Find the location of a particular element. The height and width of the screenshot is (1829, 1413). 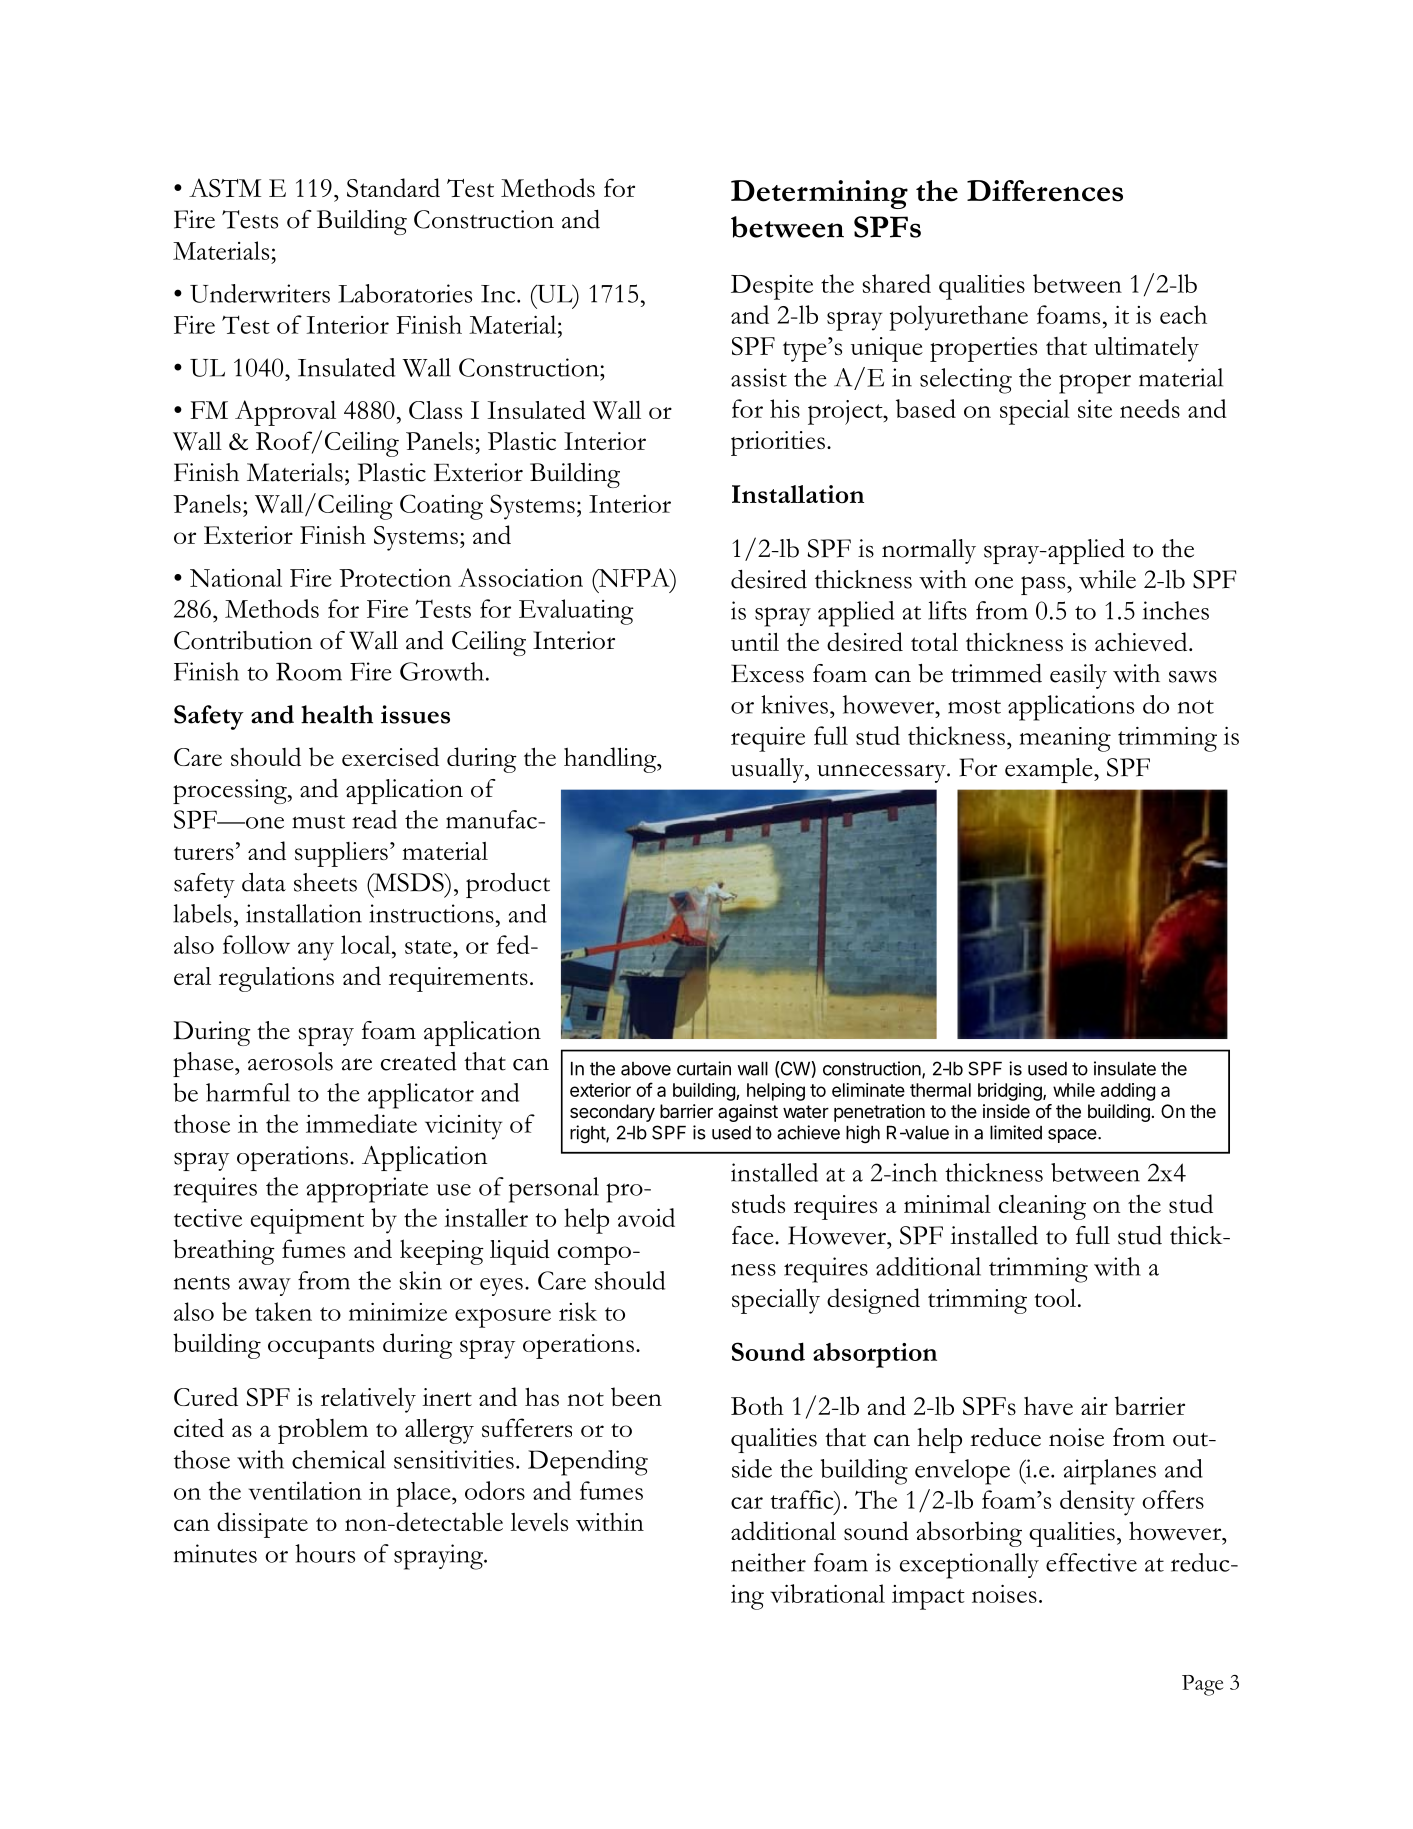

easily is located at coordinates (1078, 676).
